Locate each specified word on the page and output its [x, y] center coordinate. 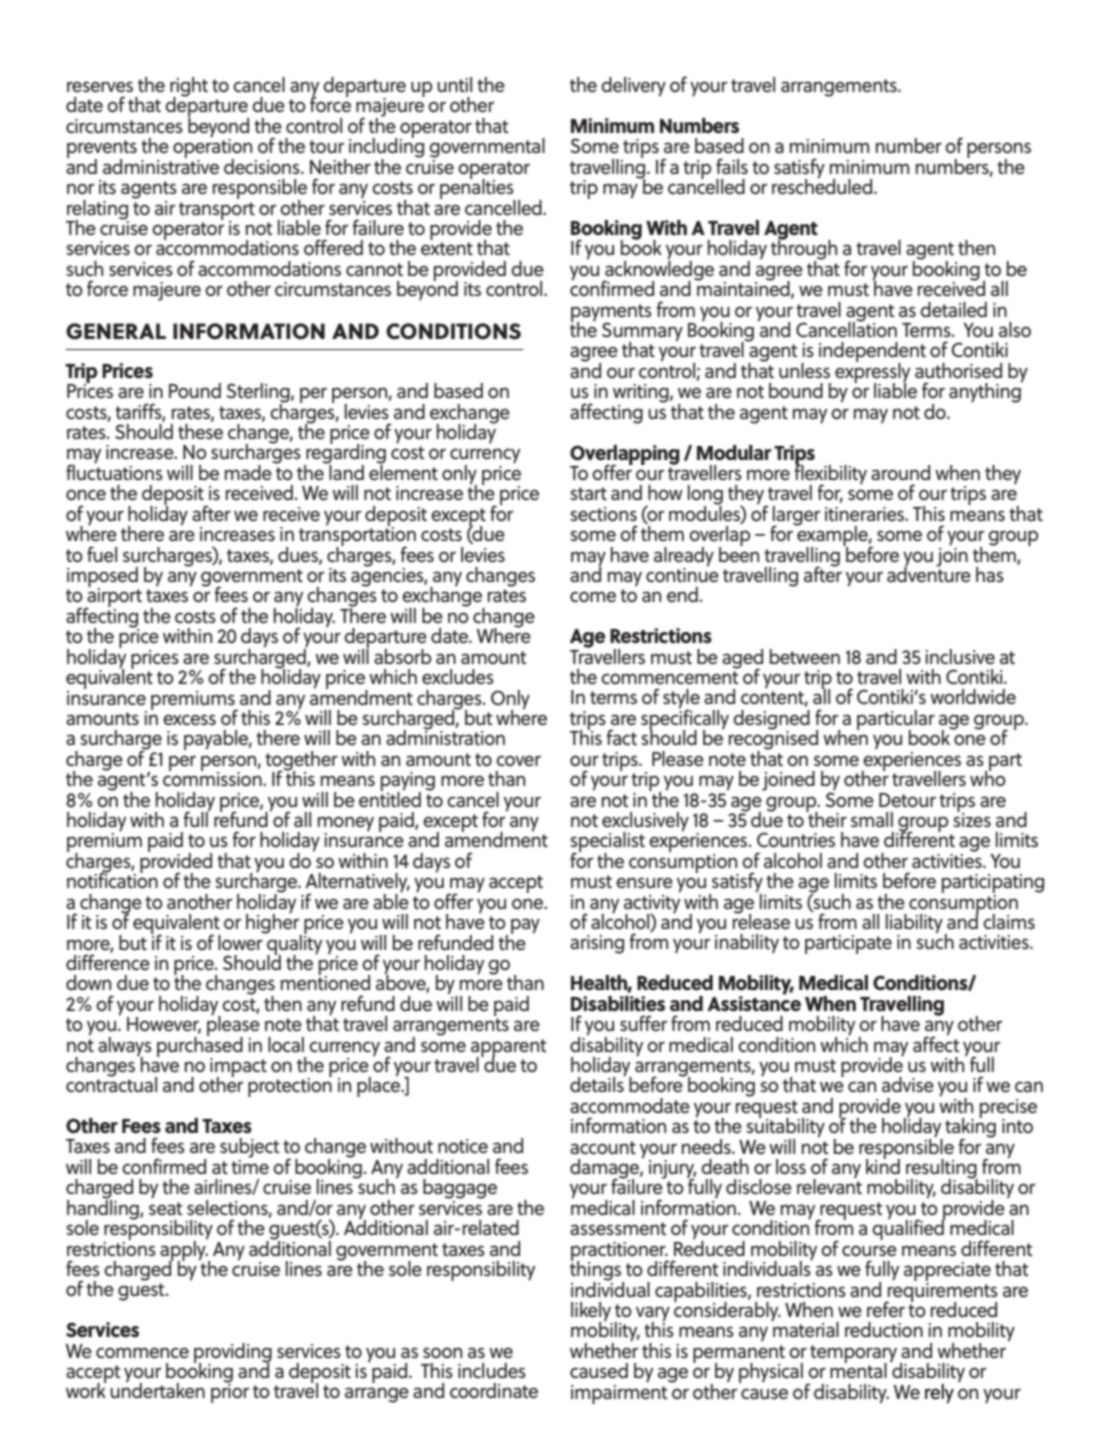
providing [233, 1354]
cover [518, 761]
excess [189, 720]
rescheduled [823, 186]
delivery [633, 87]
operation [212, 149]
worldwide [973, 697]
